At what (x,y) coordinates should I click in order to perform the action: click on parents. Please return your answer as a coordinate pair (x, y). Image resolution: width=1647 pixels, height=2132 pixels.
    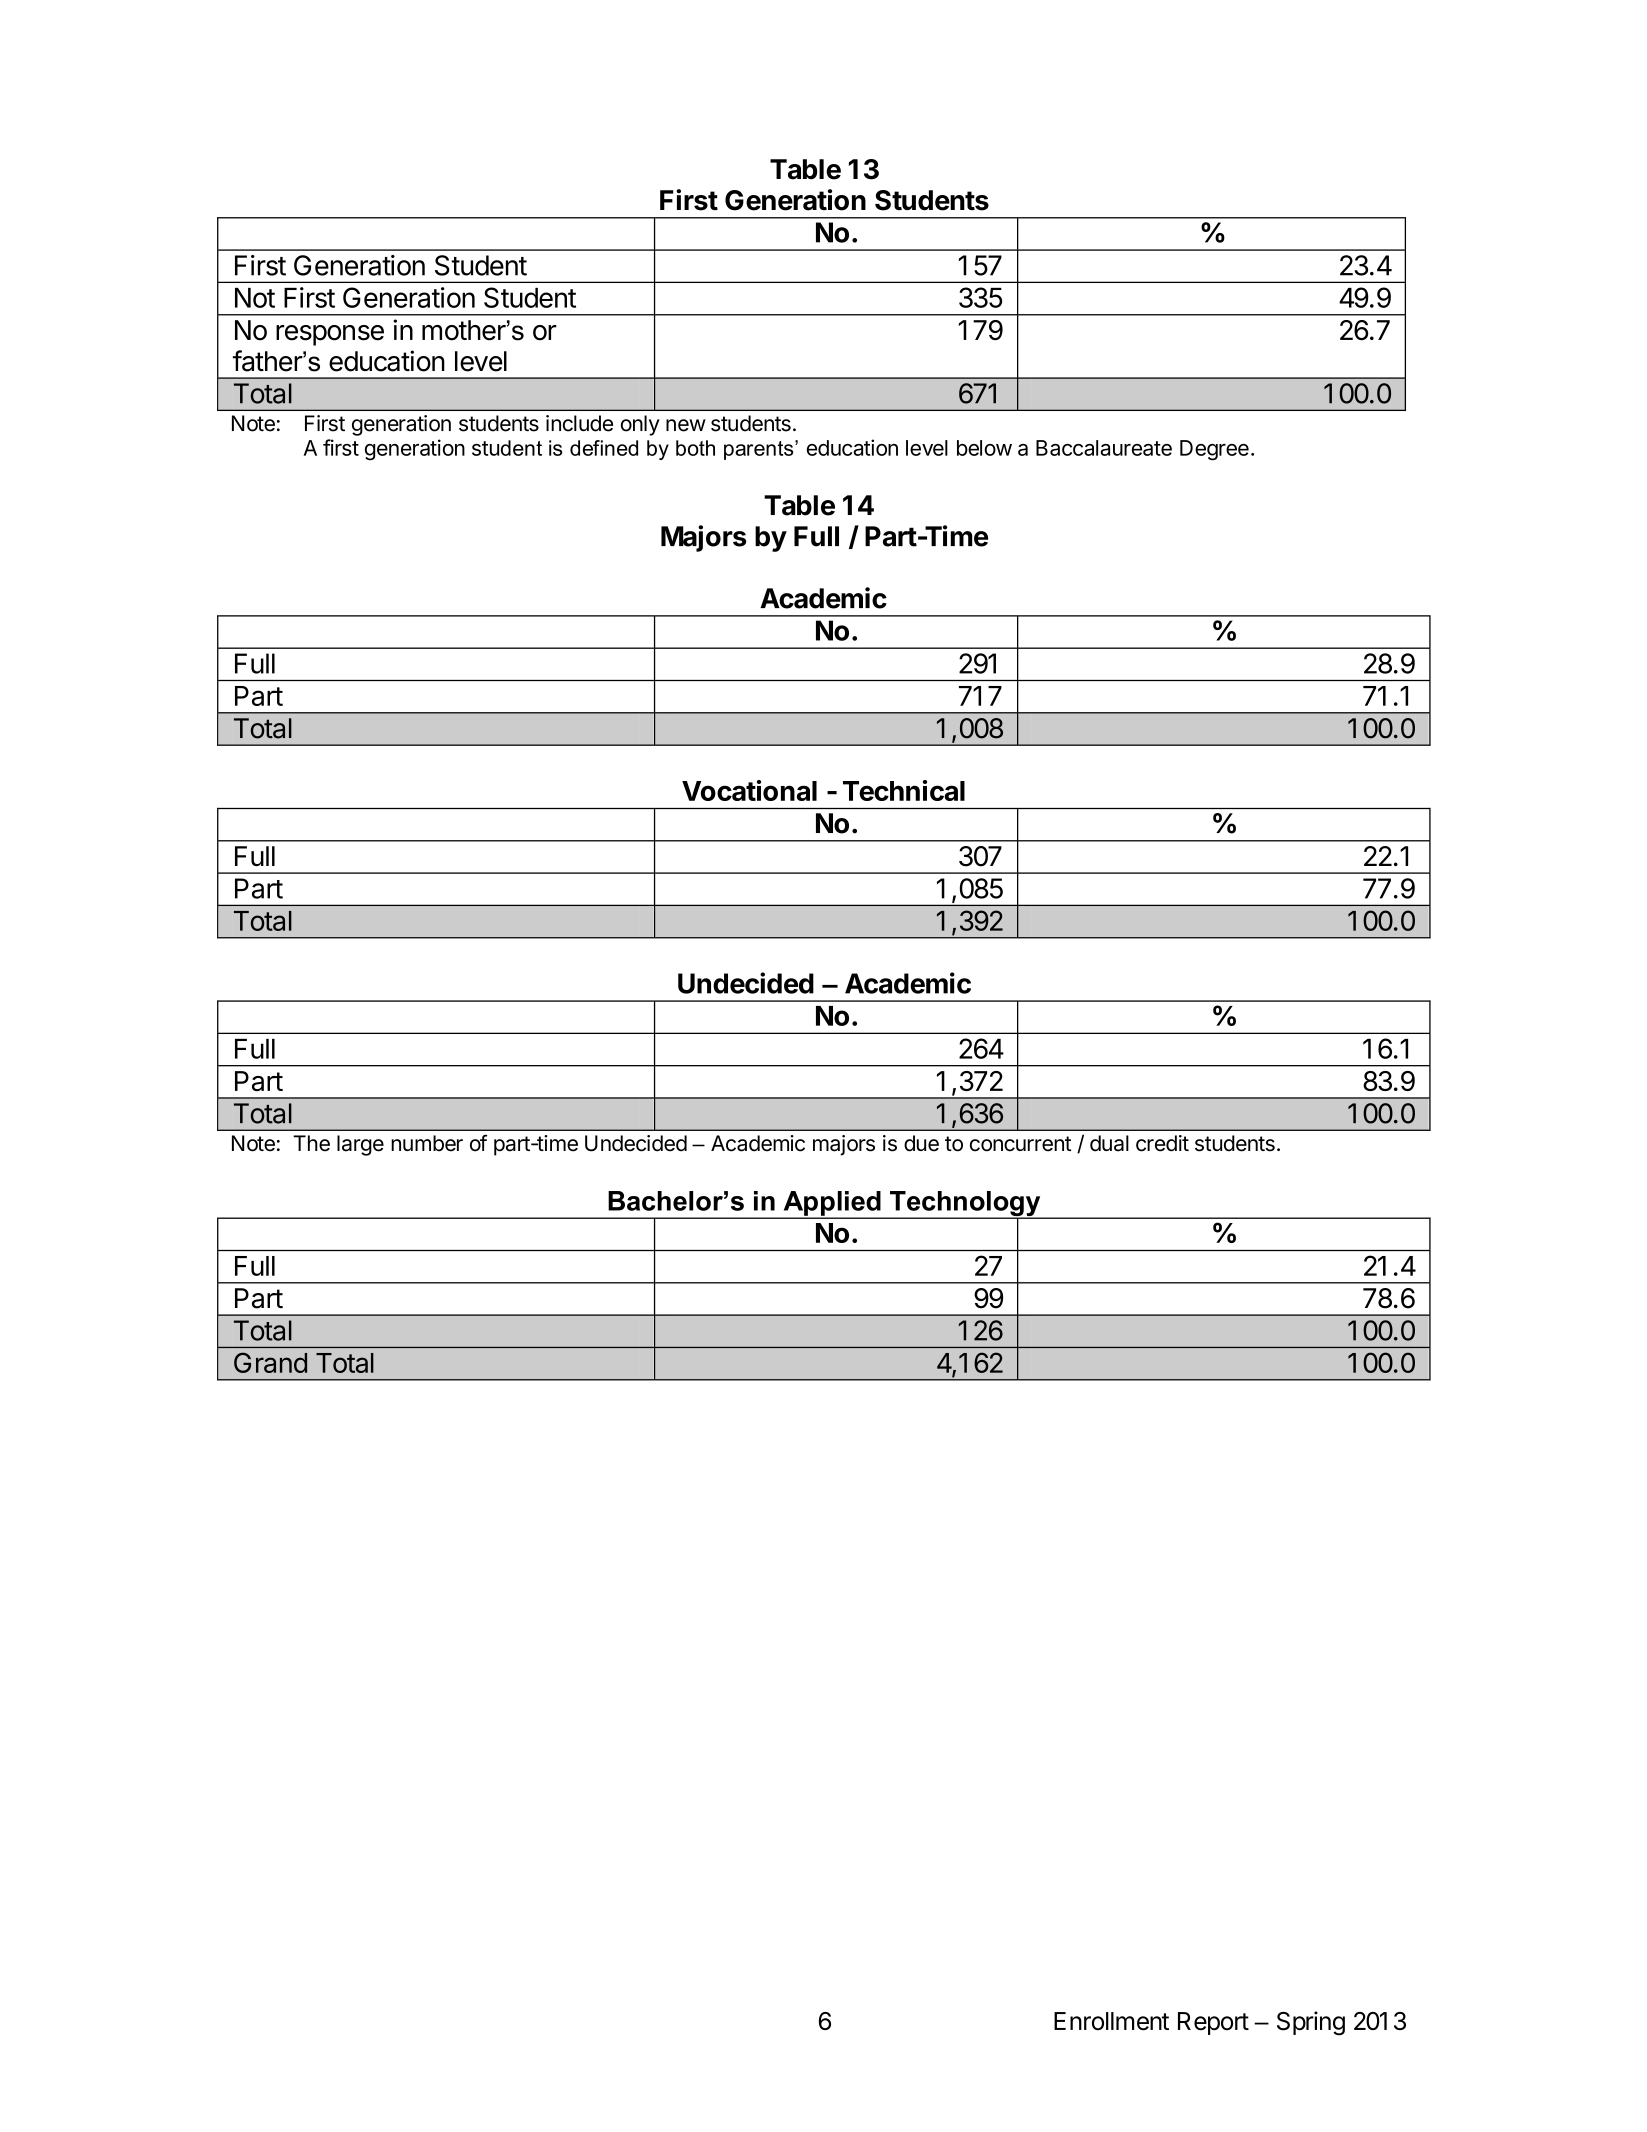
    Looking at the image, I should click on (760, 450).
